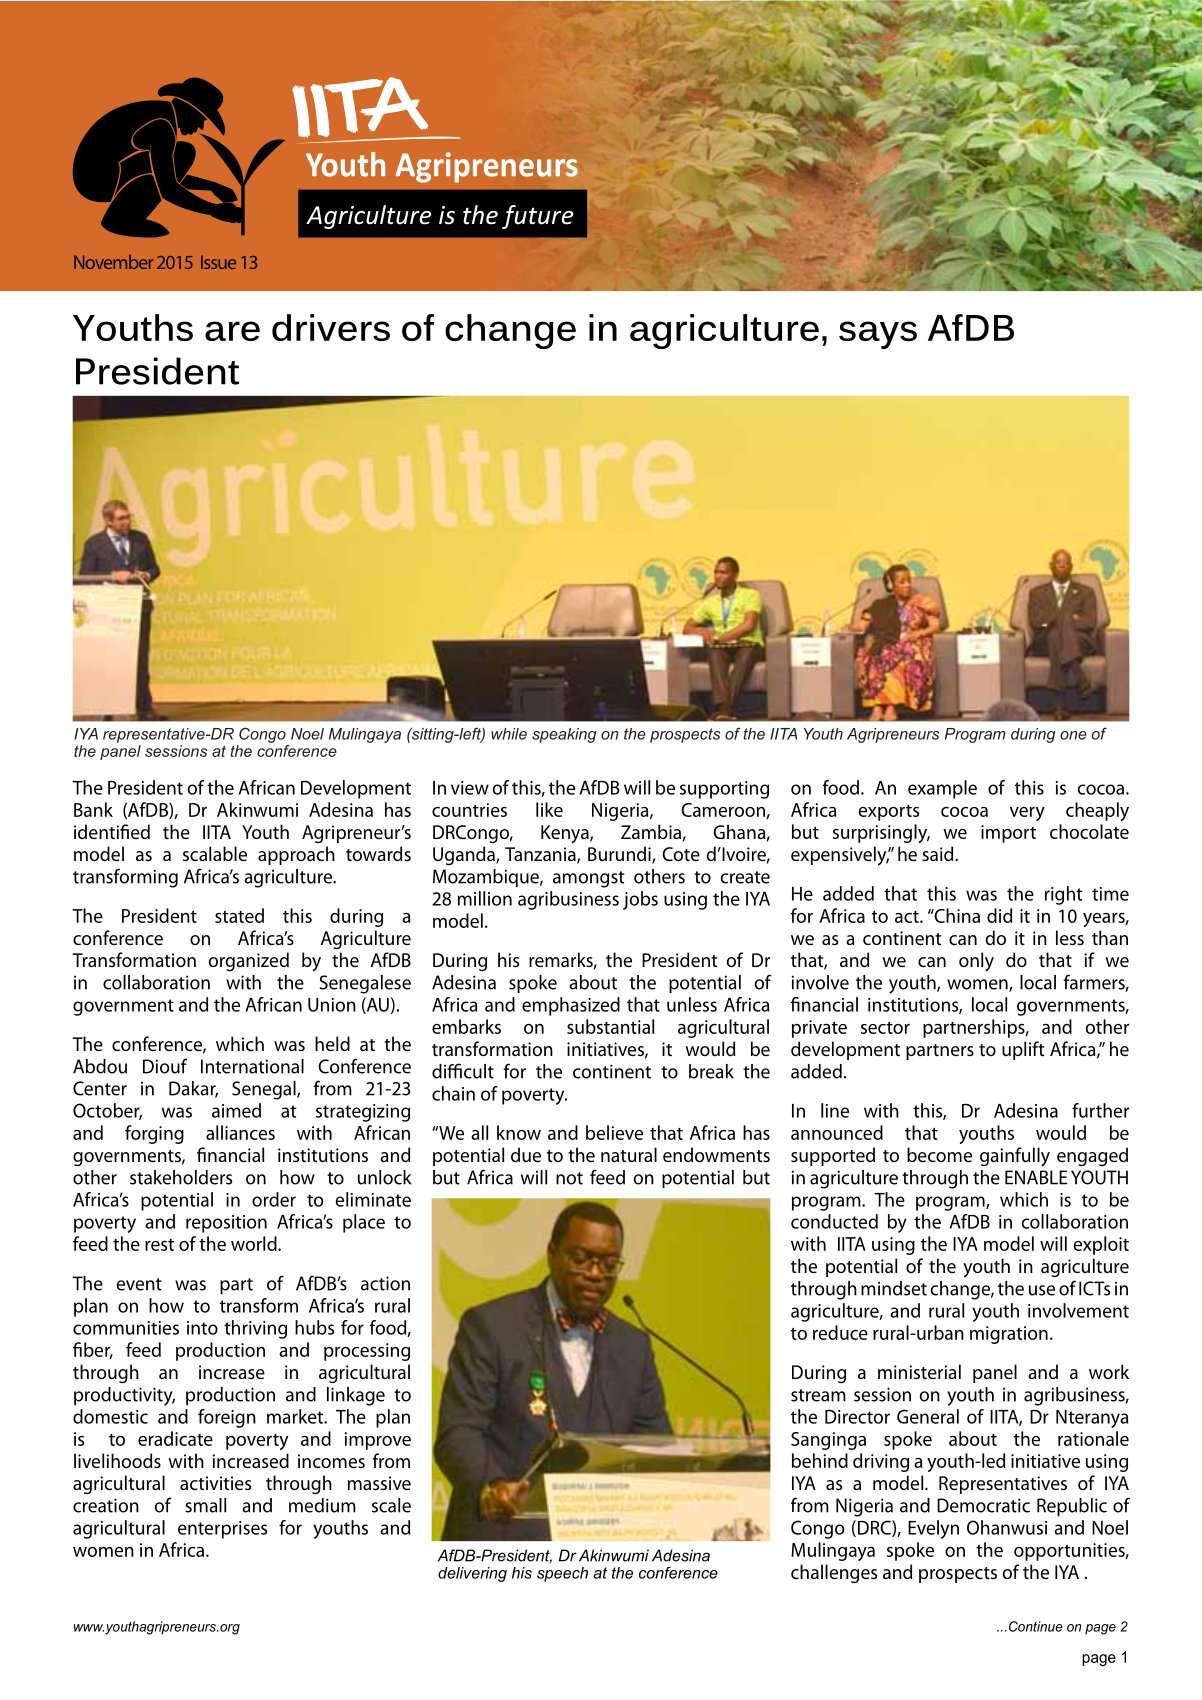 The image size is (1202, 1700). What do you see at coordinates (1073, 735) in the page?
I see `one` at bounding box center [1073, 735].
